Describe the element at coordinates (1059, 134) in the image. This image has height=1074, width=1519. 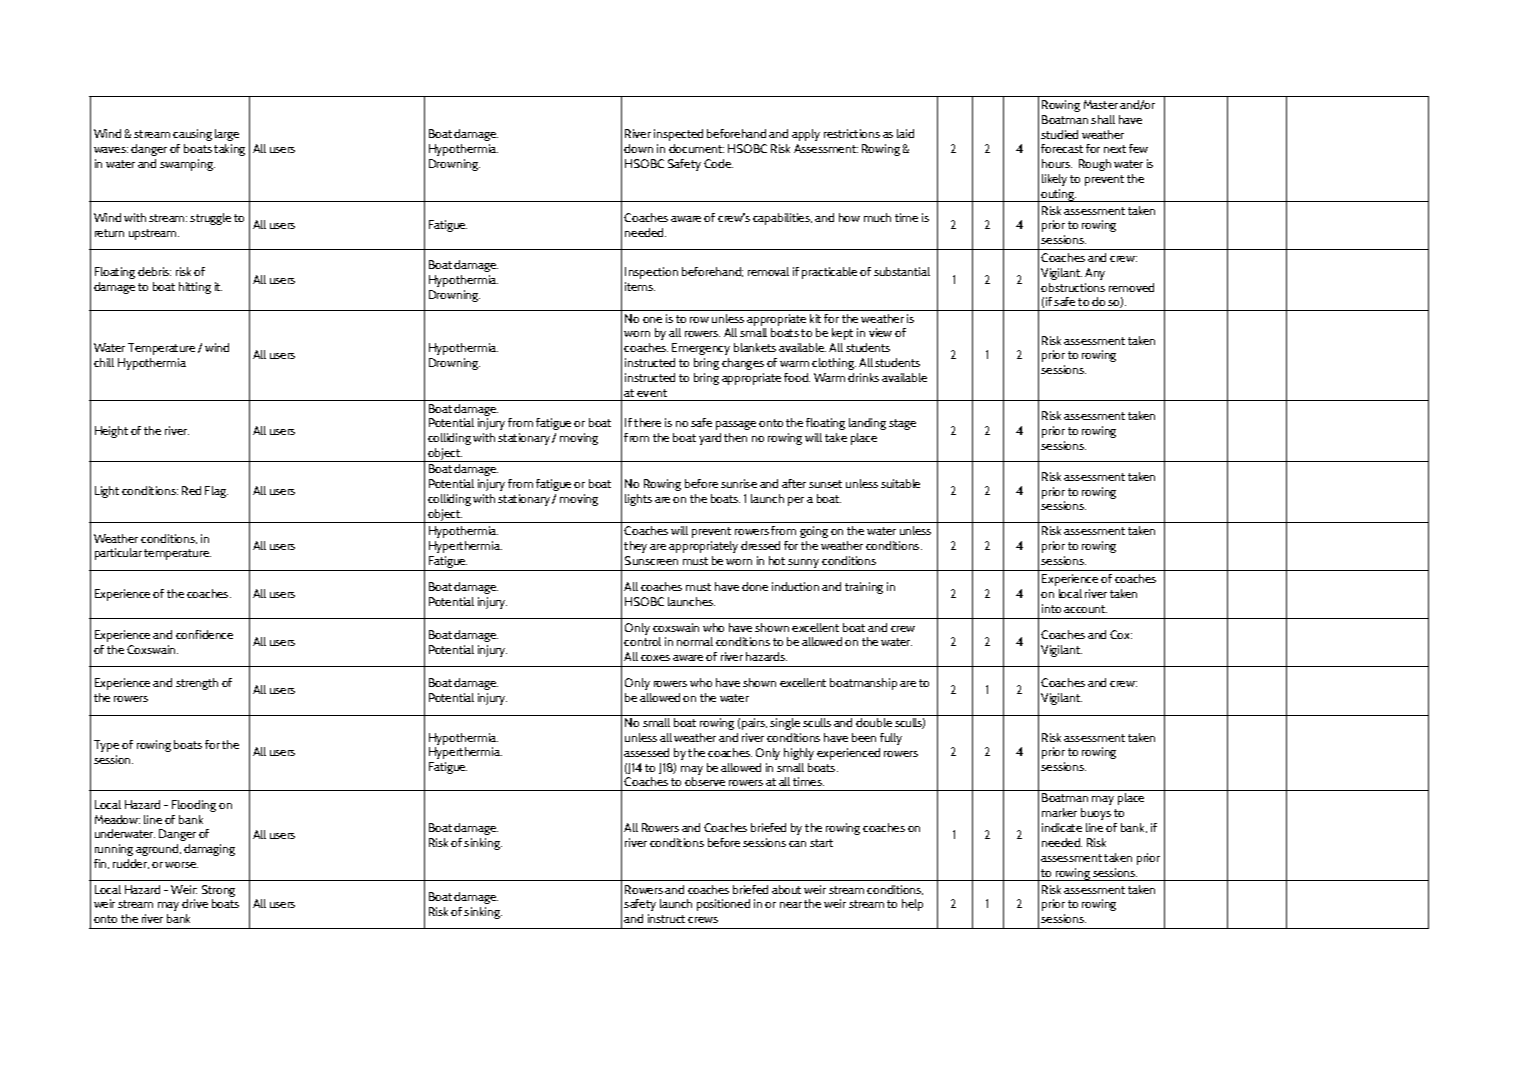
I see `studied` at that location.
